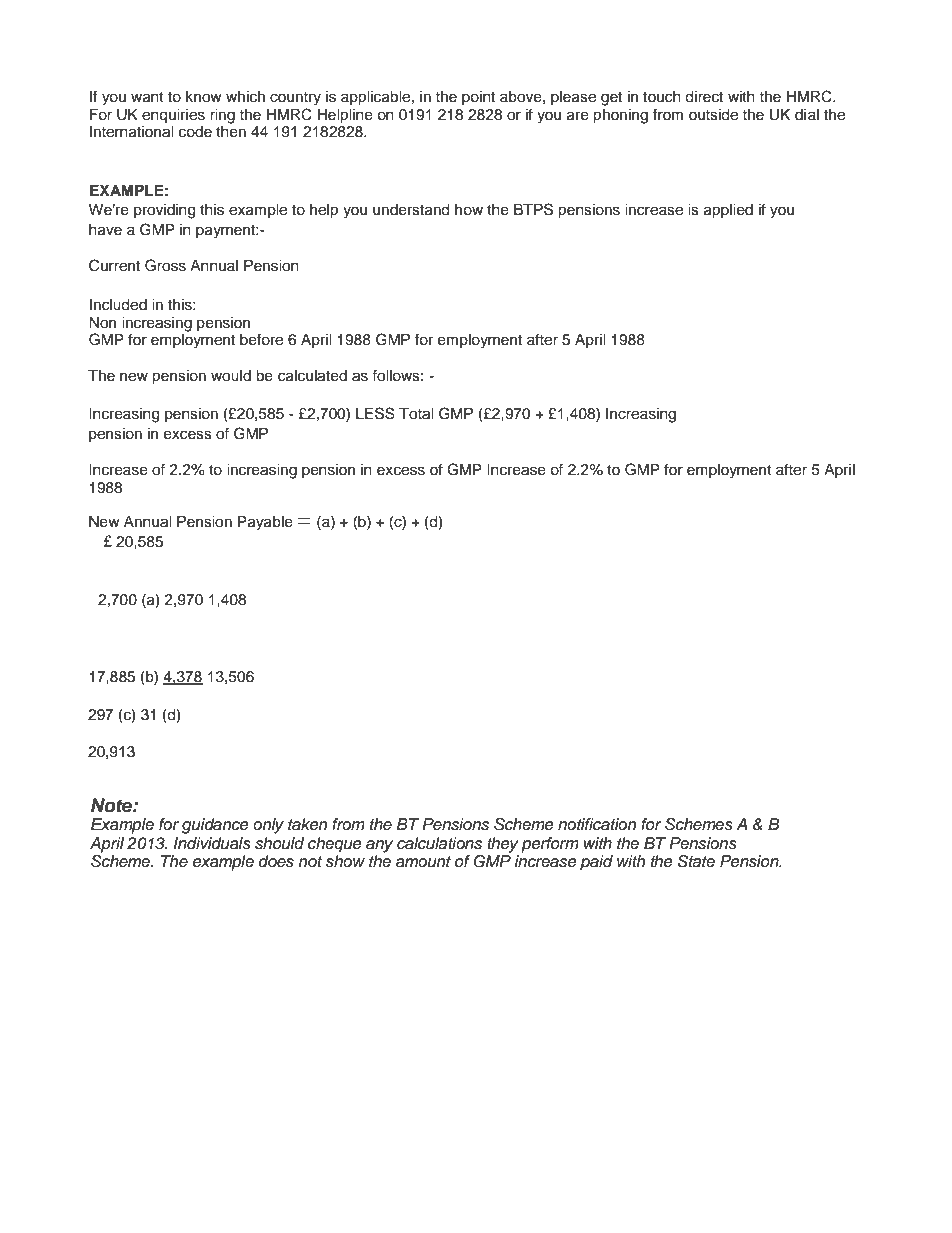 This image has width=952, height=1233. I want to click on point, so click(478, 98).
